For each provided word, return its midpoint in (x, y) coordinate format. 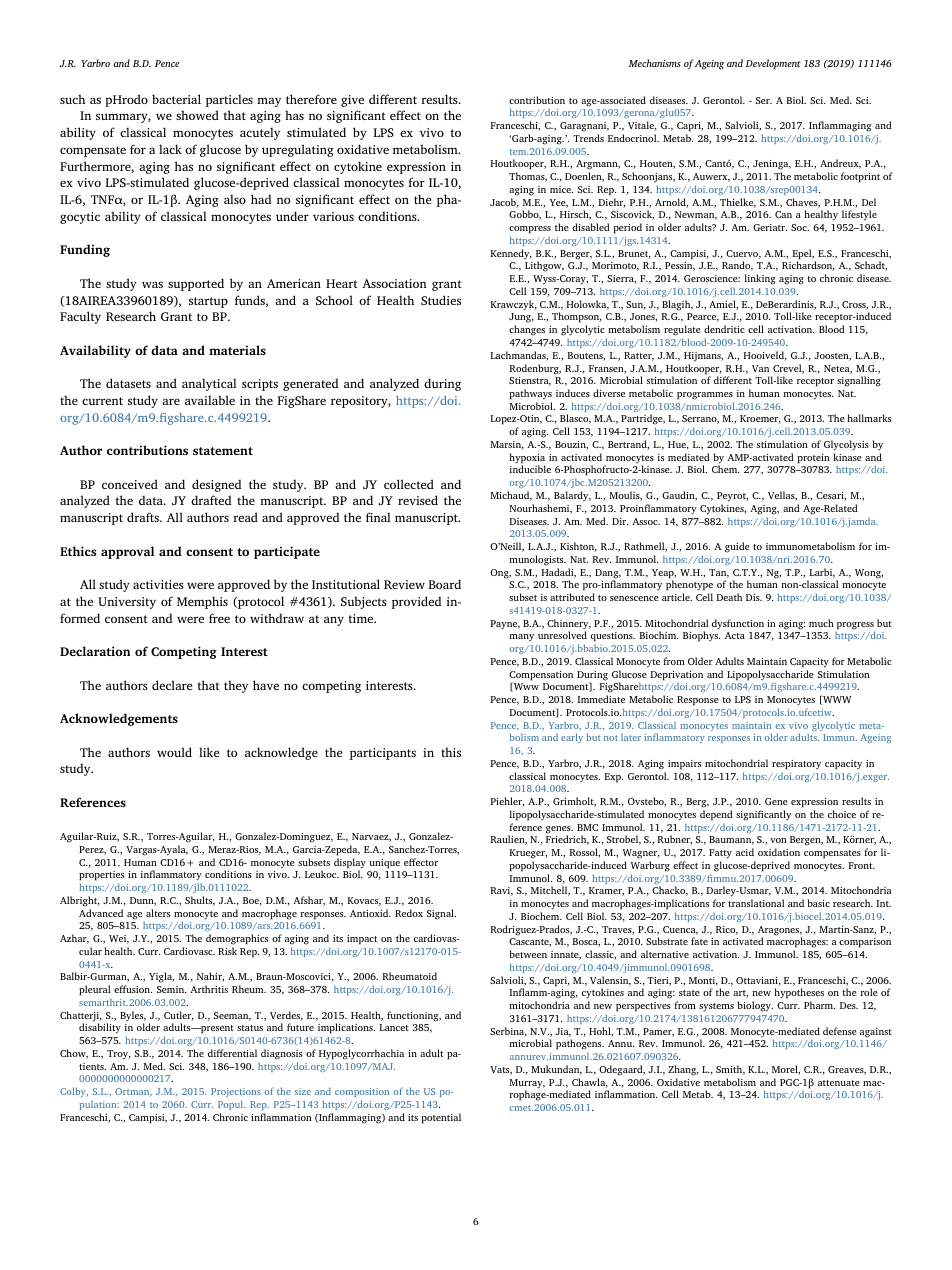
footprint (860, 177)
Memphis (202, 602)
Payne (505, 625)
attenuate (839, 1083)
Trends (588, 138)
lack (170, 149)
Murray (527, 1085)
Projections (236, 1094)
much (821, 623)
